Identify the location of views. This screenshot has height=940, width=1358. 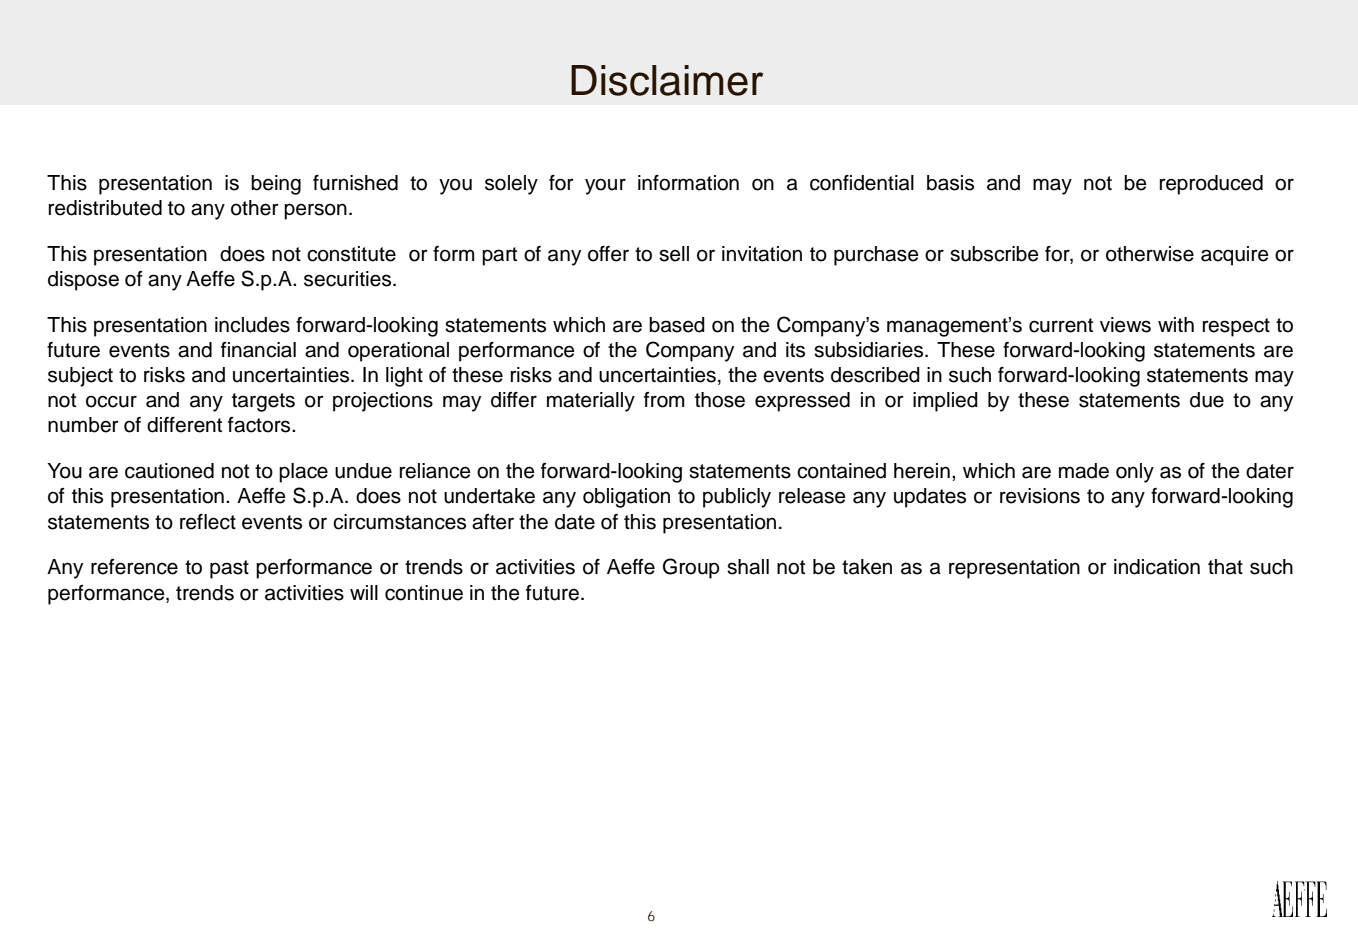
(1125, 325).
